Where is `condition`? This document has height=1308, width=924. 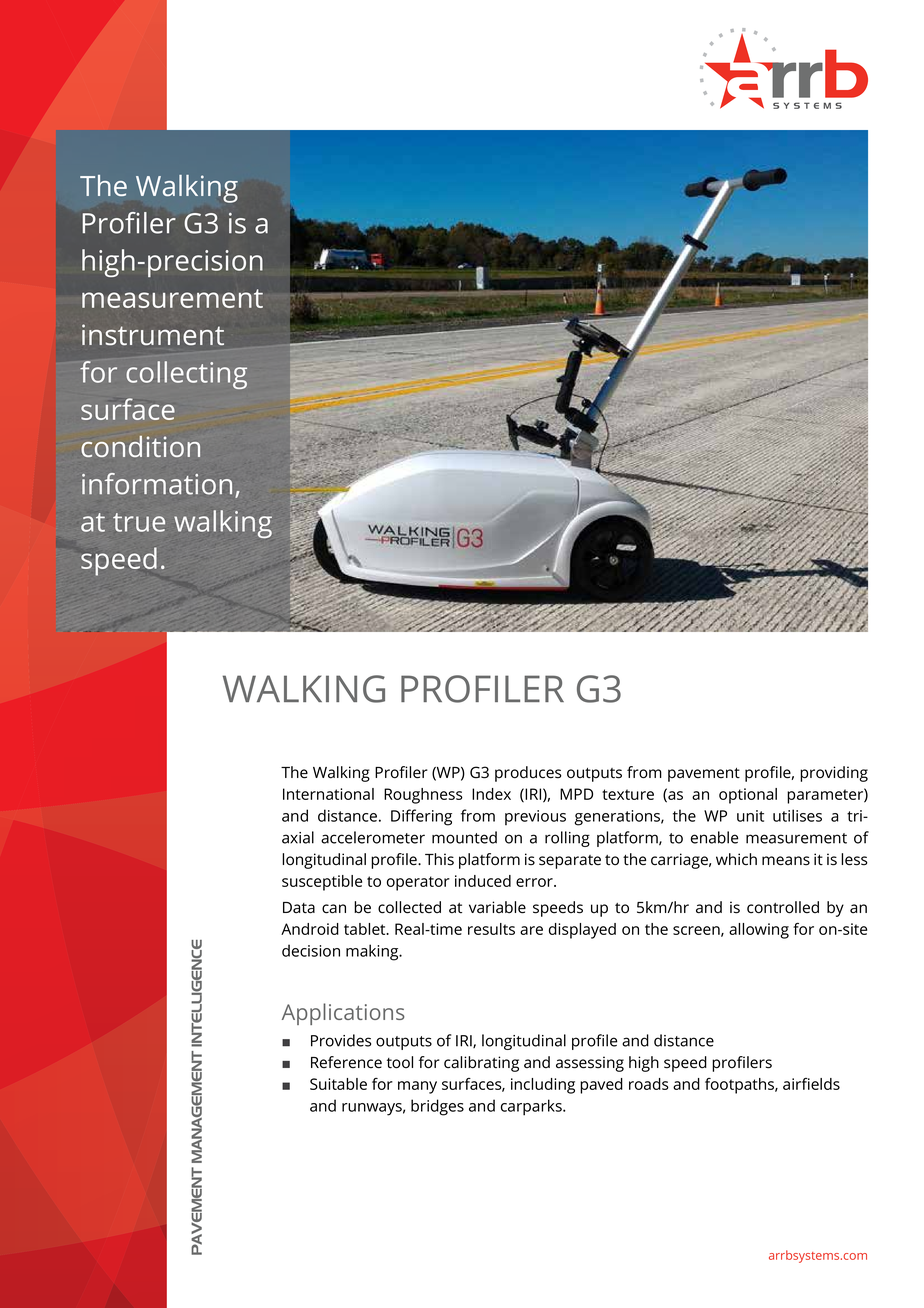 condition is located at coordinates (140, 446).
